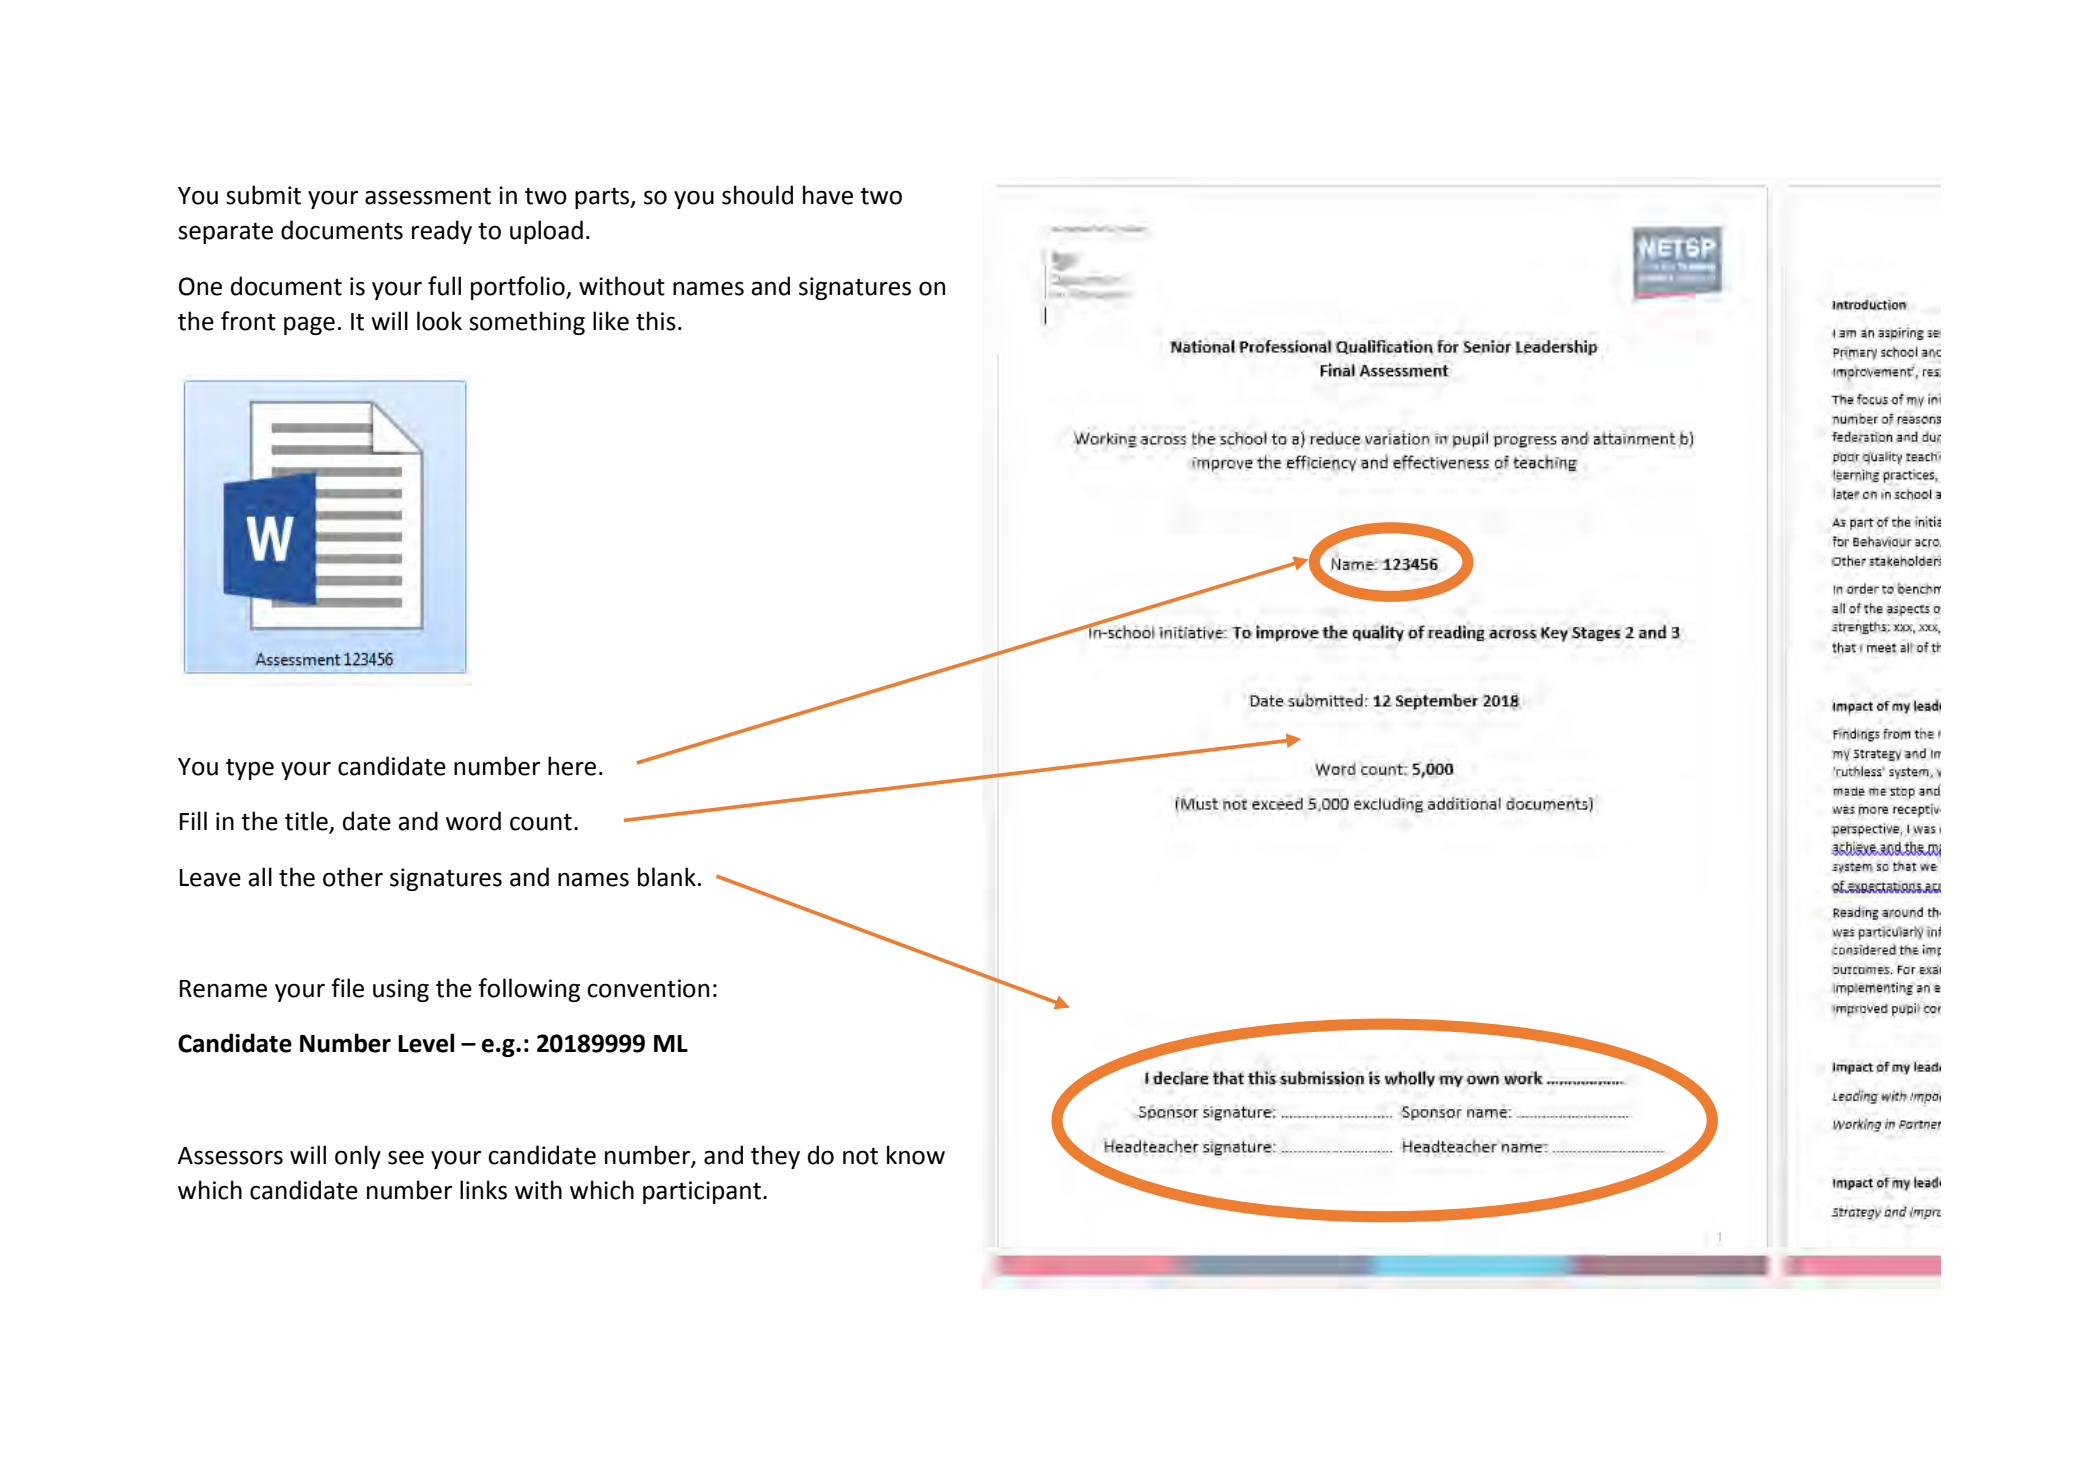 This screenshot has width=2078, height=1470. I want to click on upload, so click(546, 232).
